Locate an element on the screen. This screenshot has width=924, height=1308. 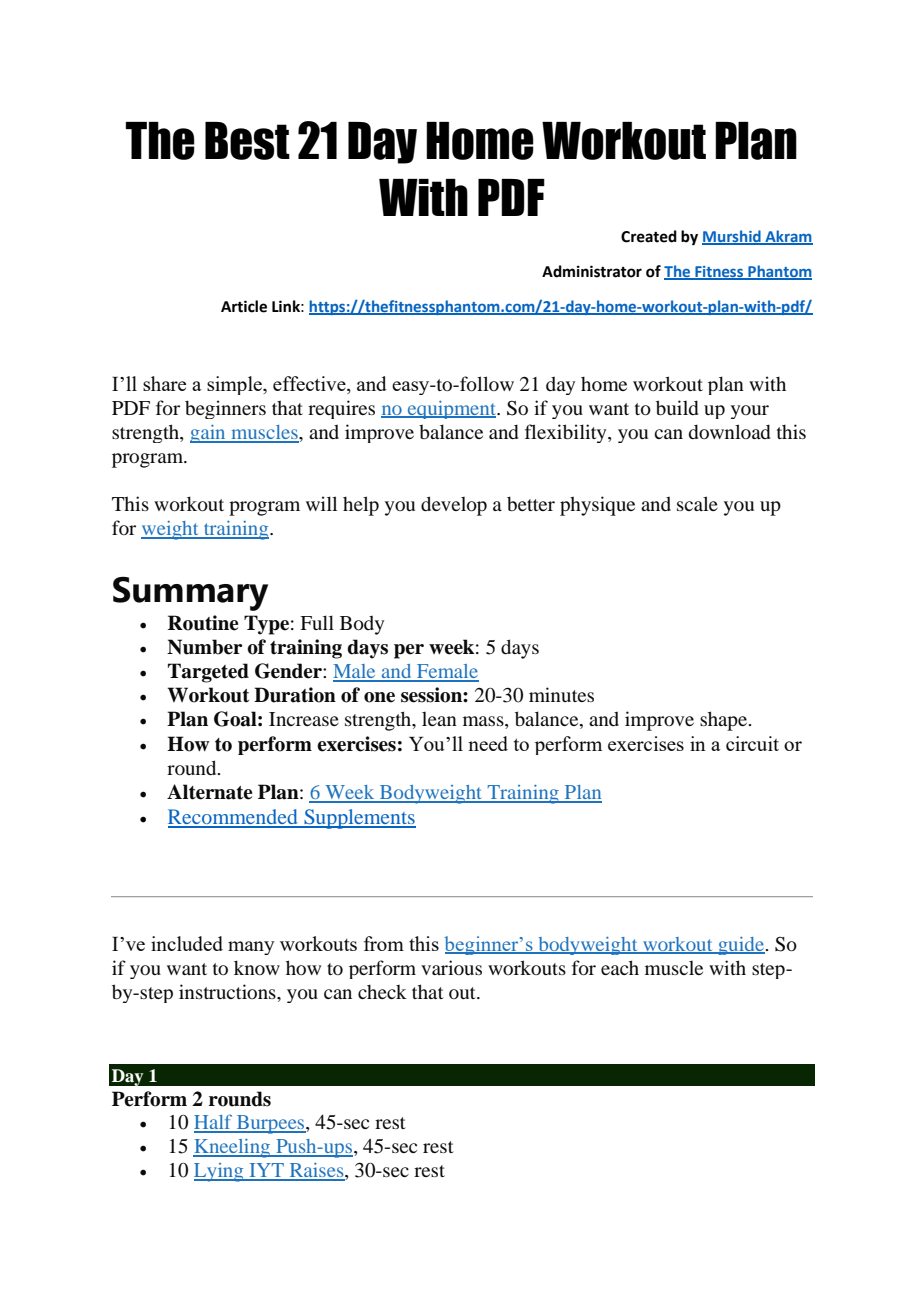
Raises is located at coordinates (316, 1171).
